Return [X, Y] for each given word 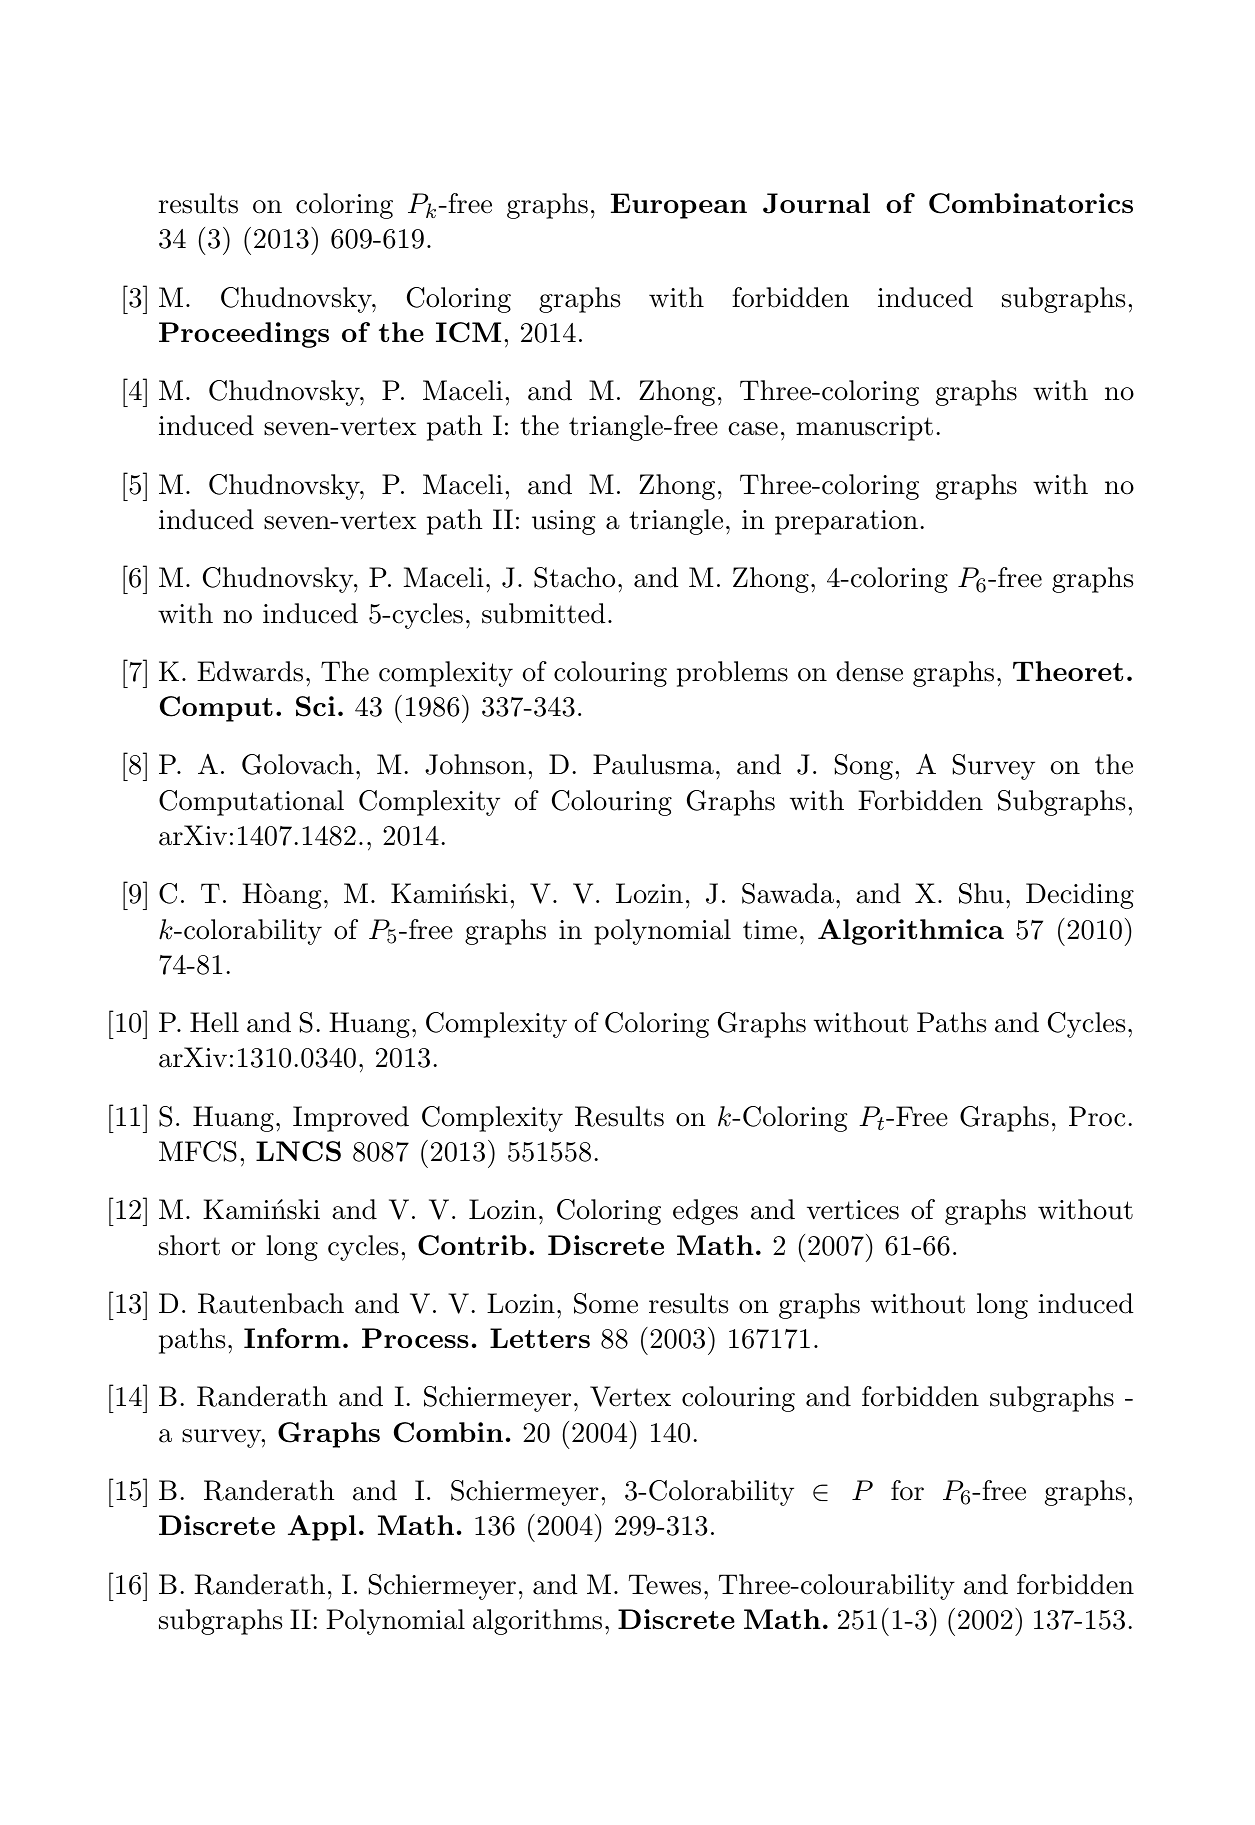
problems [732, 674]
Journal [816, 203]
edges [705, 1212]
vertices [853, 1210]
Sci [315, 706]
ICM [468, 332]
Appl [322, 1528]
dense [869, 671]
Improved [351, 1119]
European [679, 206]
